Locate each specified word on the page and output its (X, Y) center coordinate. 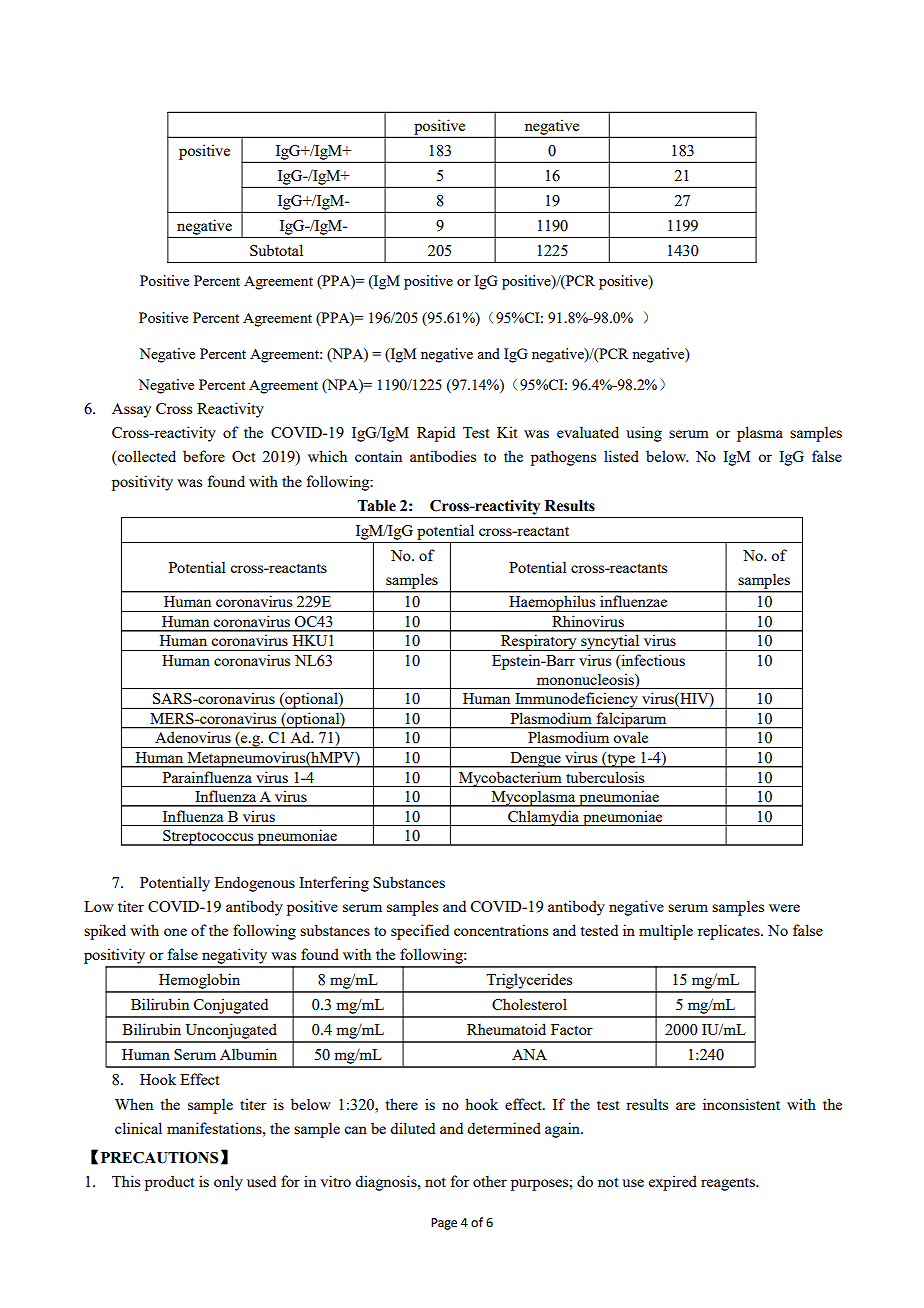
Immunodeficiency (576, 700)
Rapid (436, 434)
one (175, 932)
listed (621, 456)
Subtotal (276, 250)
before (204, 456)
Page (444, 1224)
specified (420, 932)
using (644, 434)
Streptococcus (208, 838)
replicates (730, 932)
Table (377, 506)
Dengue (535, 760)
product (169, 1183)
